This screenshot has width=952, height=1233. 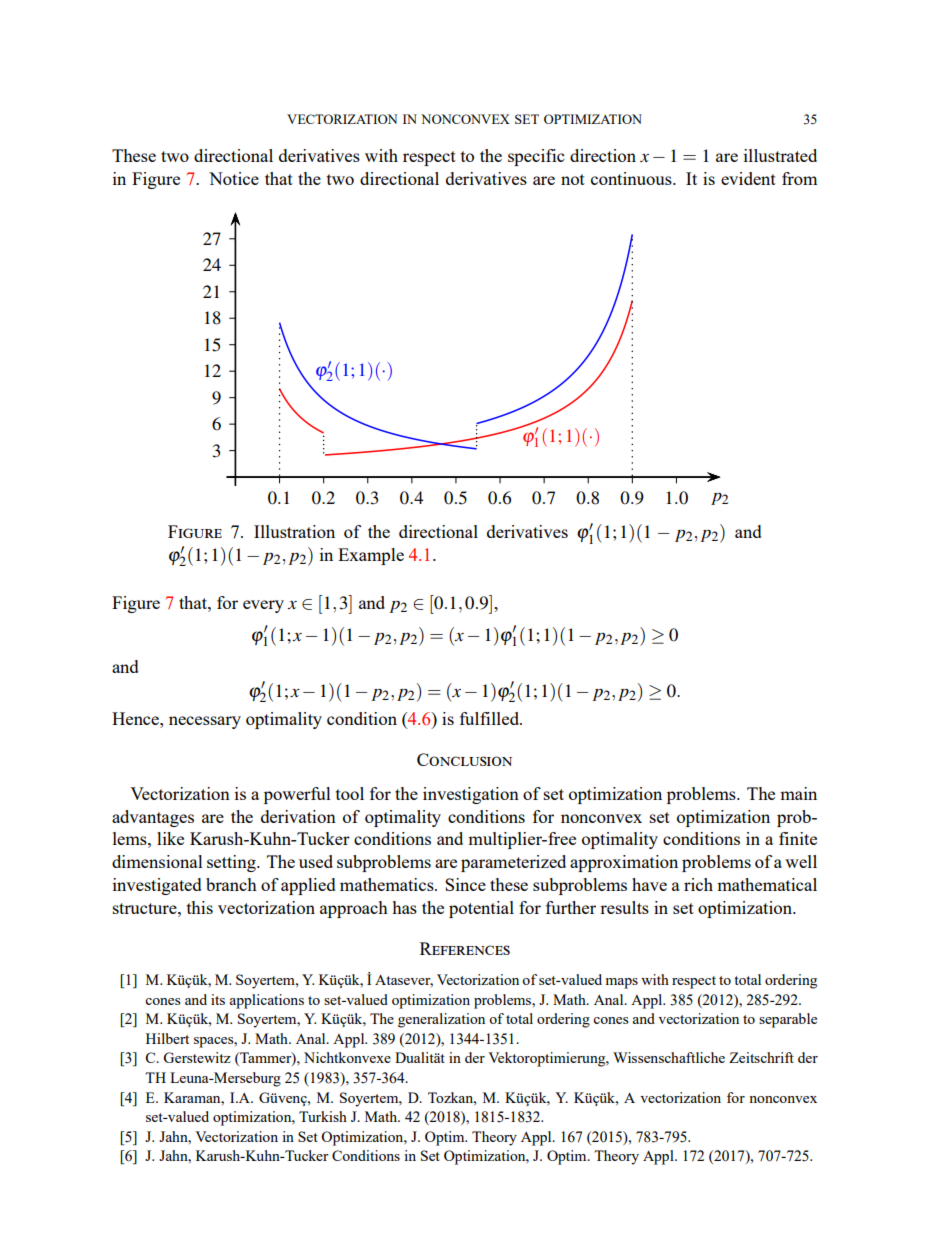 What do you see at coordinates (490, 718) in the screenshot?
I see `fulfilled` at bounding box center [490, 718].
